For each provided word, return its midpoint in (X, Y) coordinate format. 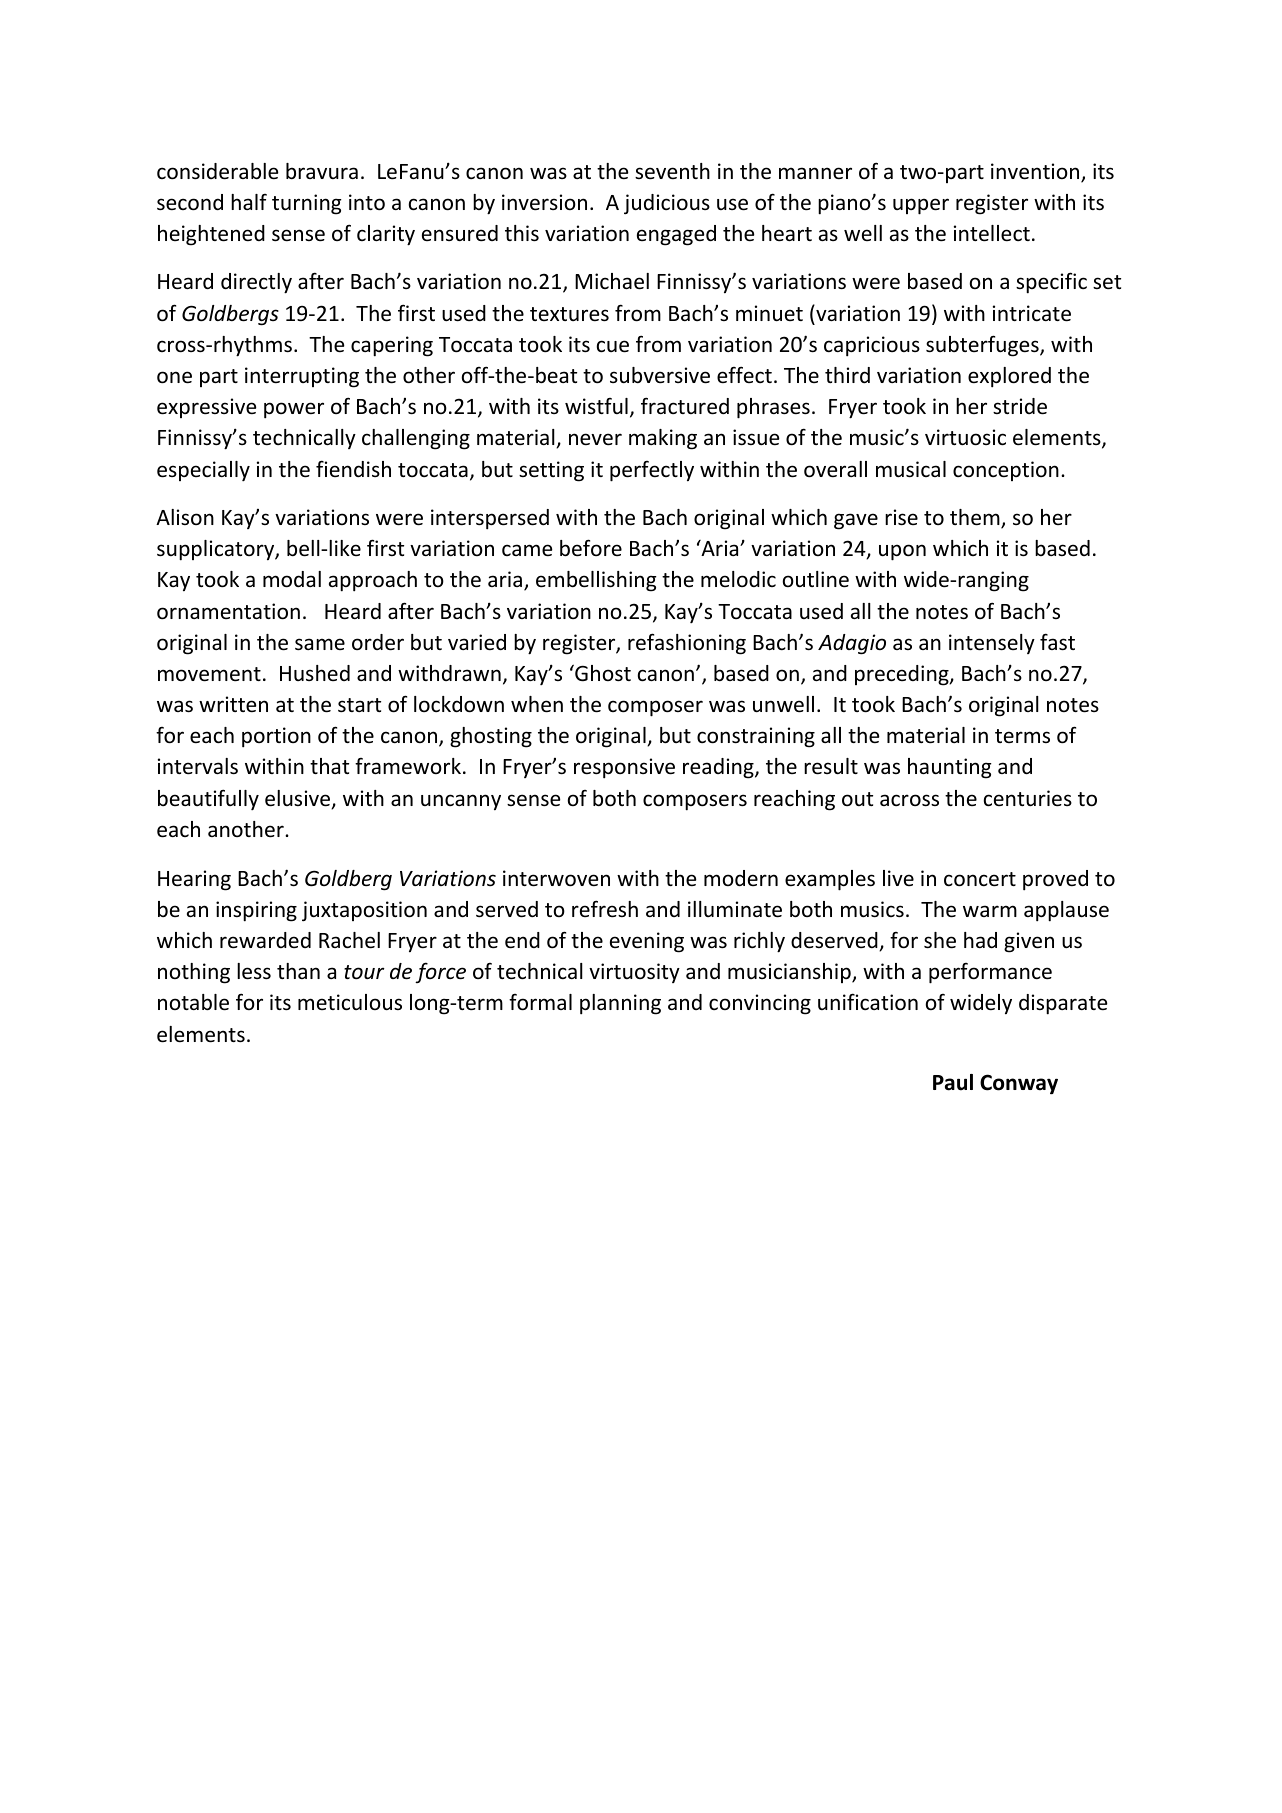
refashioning (687, 644)
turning (307, 204)
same (320, 644)
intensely (992, 644)
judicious (667, 204)
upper (921, 206)
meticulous (350, 1002)
